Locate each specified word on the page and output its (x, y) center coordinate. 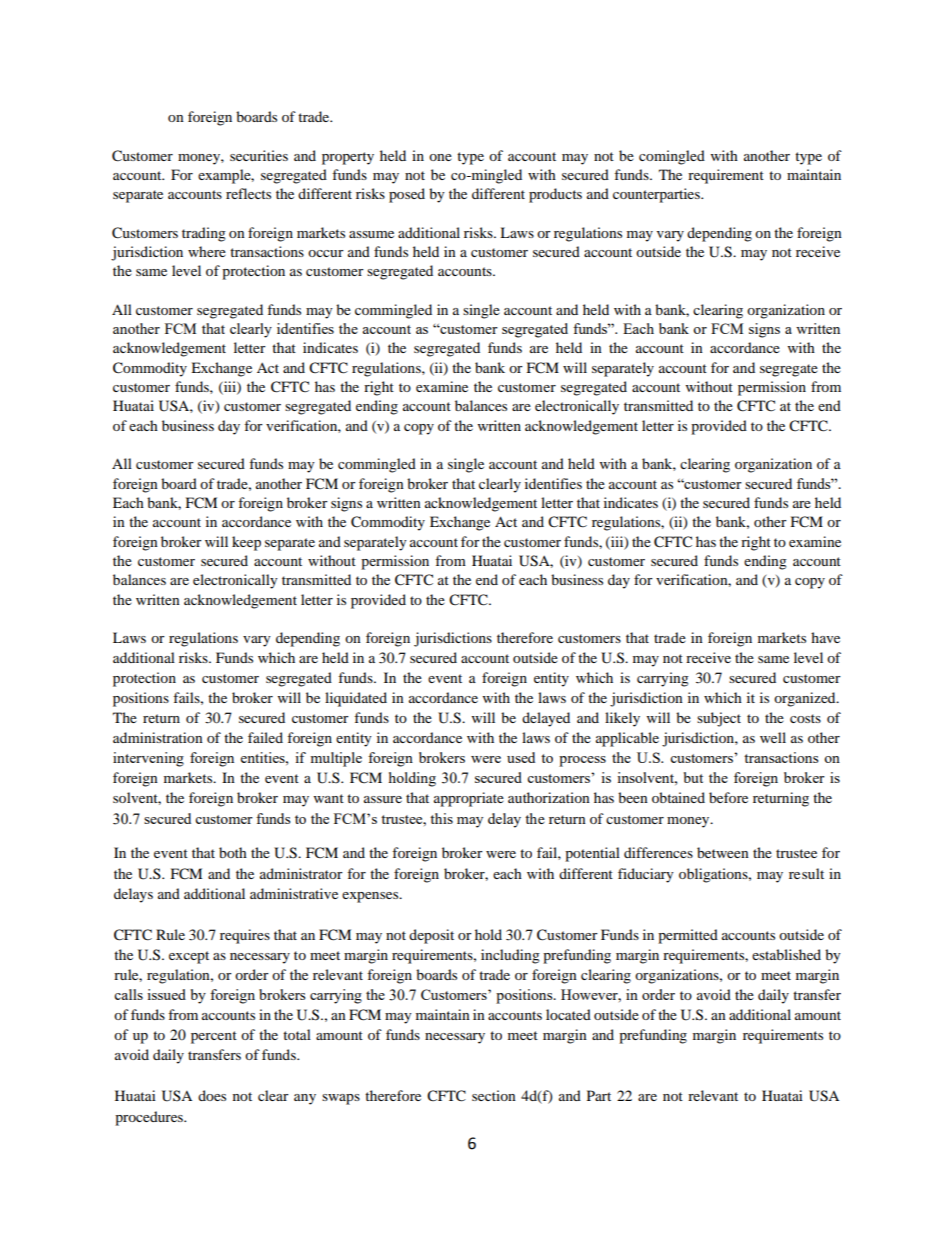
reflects (248, 193)
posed (407, 195)
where (207, 251)
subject (719, 719)
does (212, 1095)
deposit (431, 936)
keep (246, 543)
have (825, 637)
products (555, 195)
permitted (688, 936)
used (521, 757)
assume (371, 234)
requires (245, 936)
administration (158, 737)
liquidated (356, 699)
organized (806, 699)
